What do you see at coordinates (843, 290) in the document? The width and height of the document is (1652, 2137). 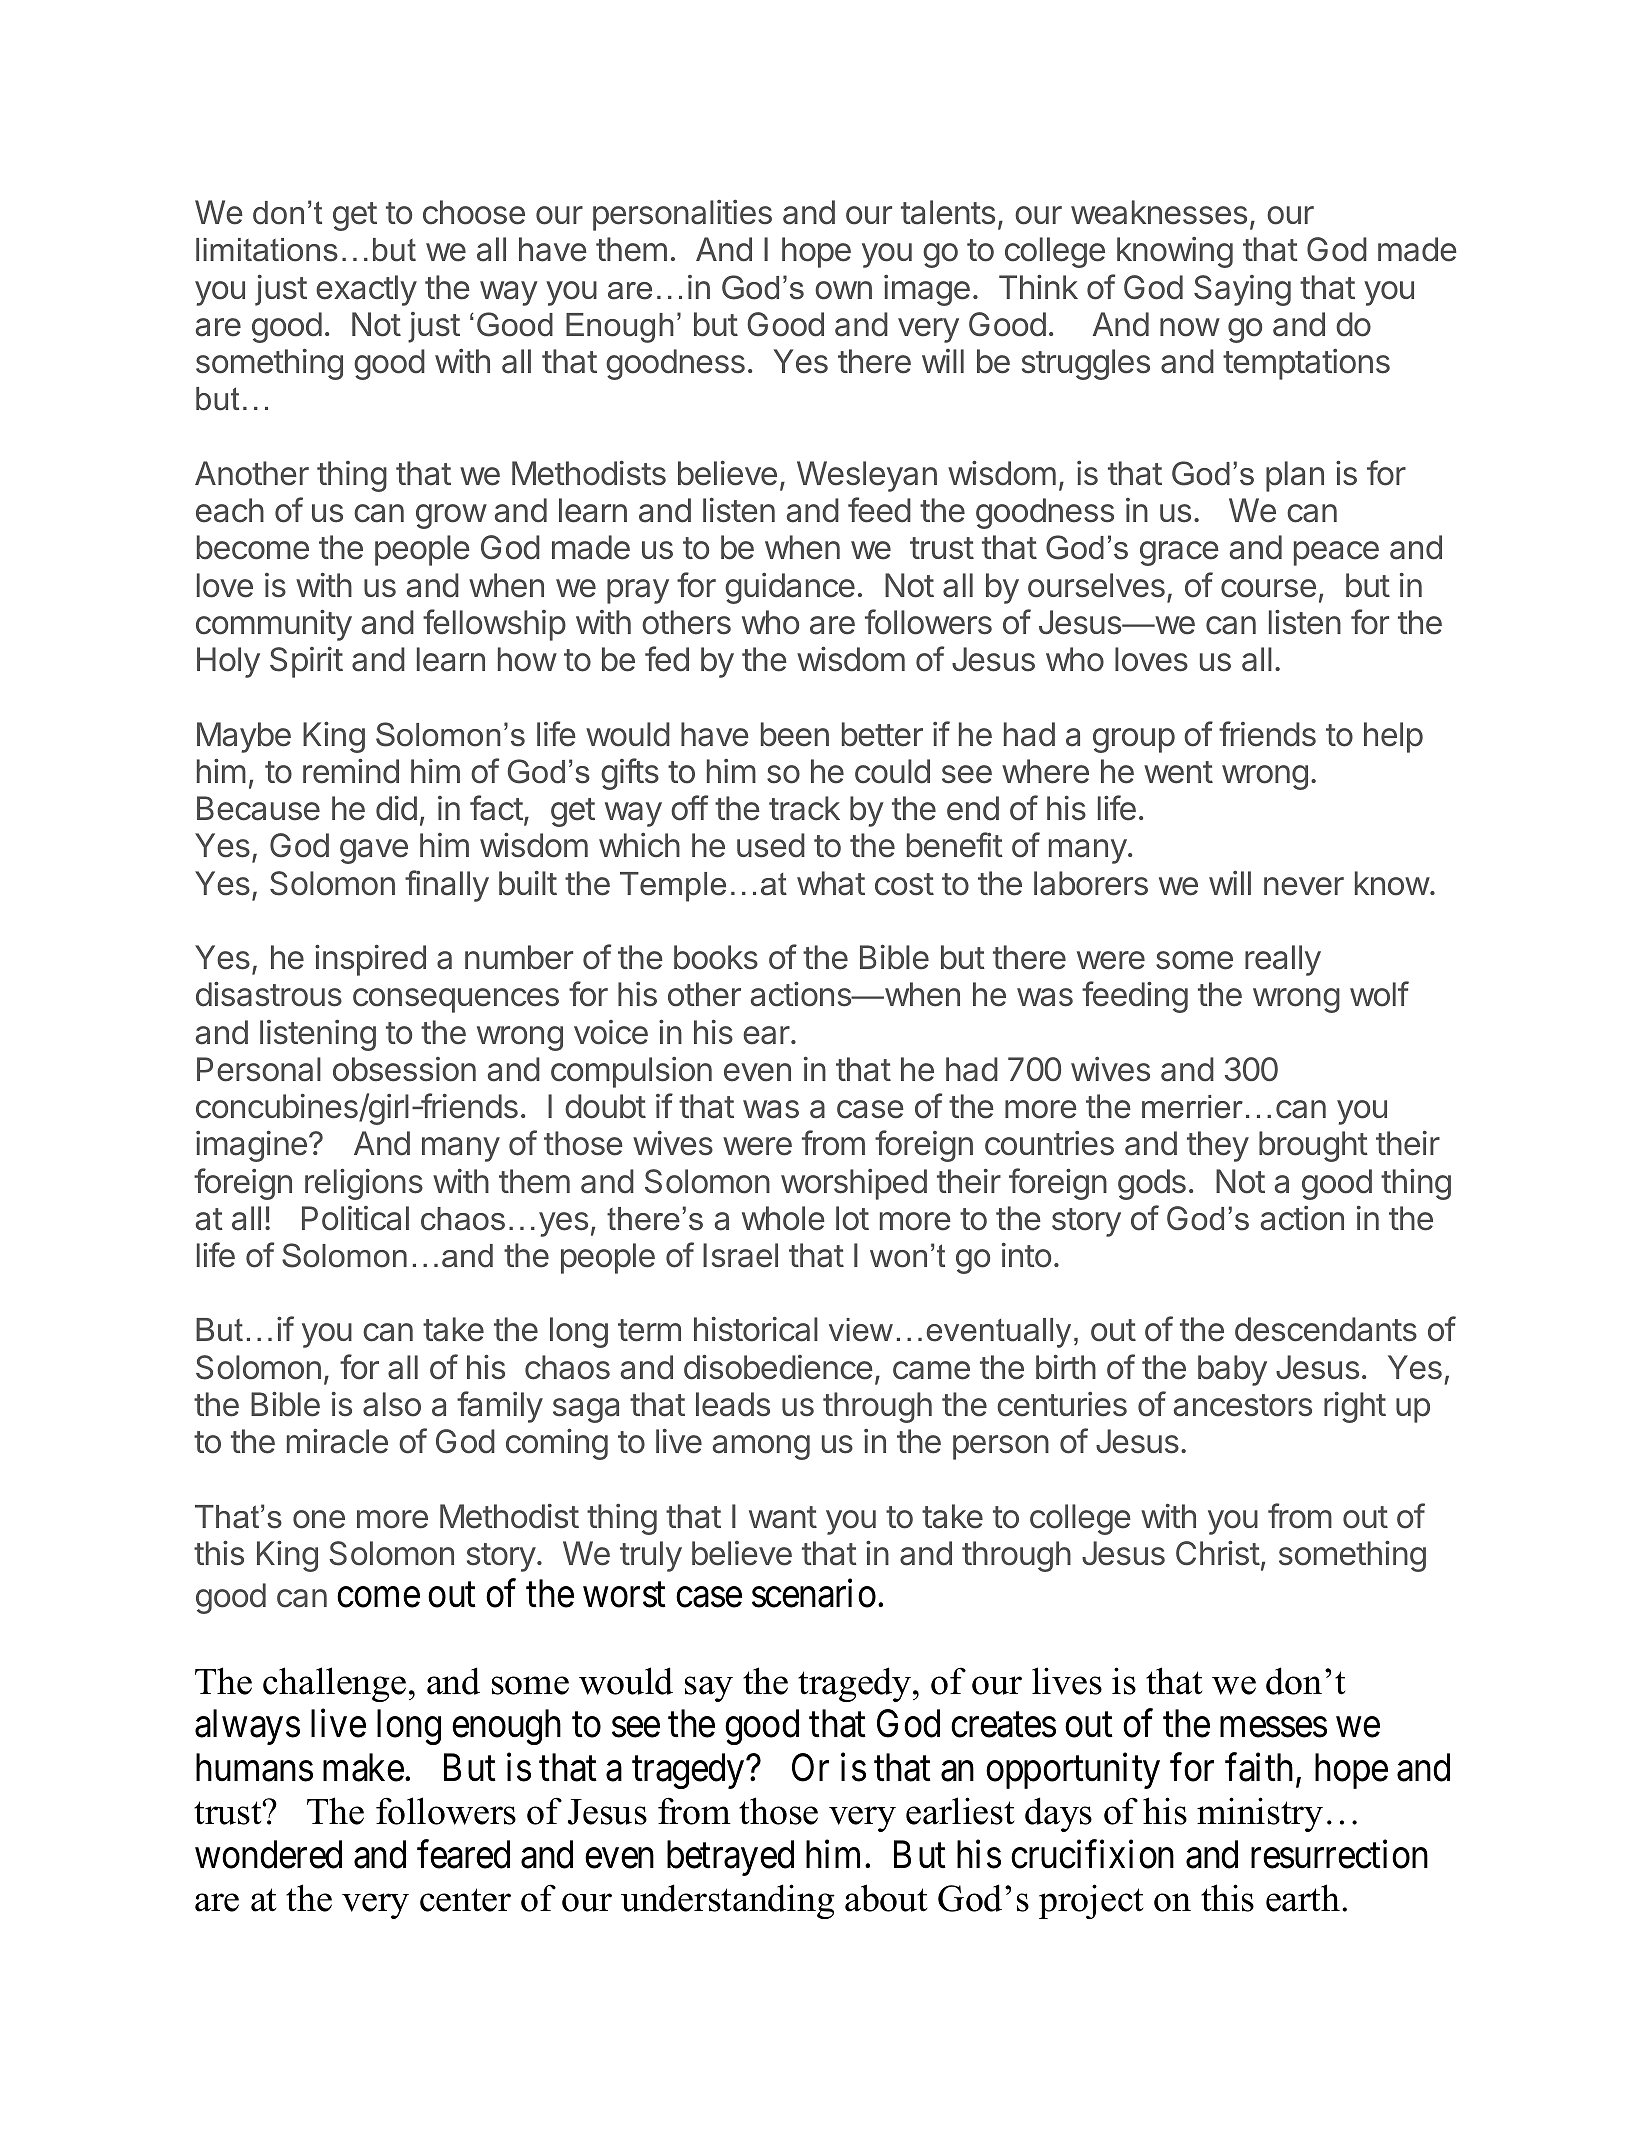 I see `own` at bounding box center [843, 290].
